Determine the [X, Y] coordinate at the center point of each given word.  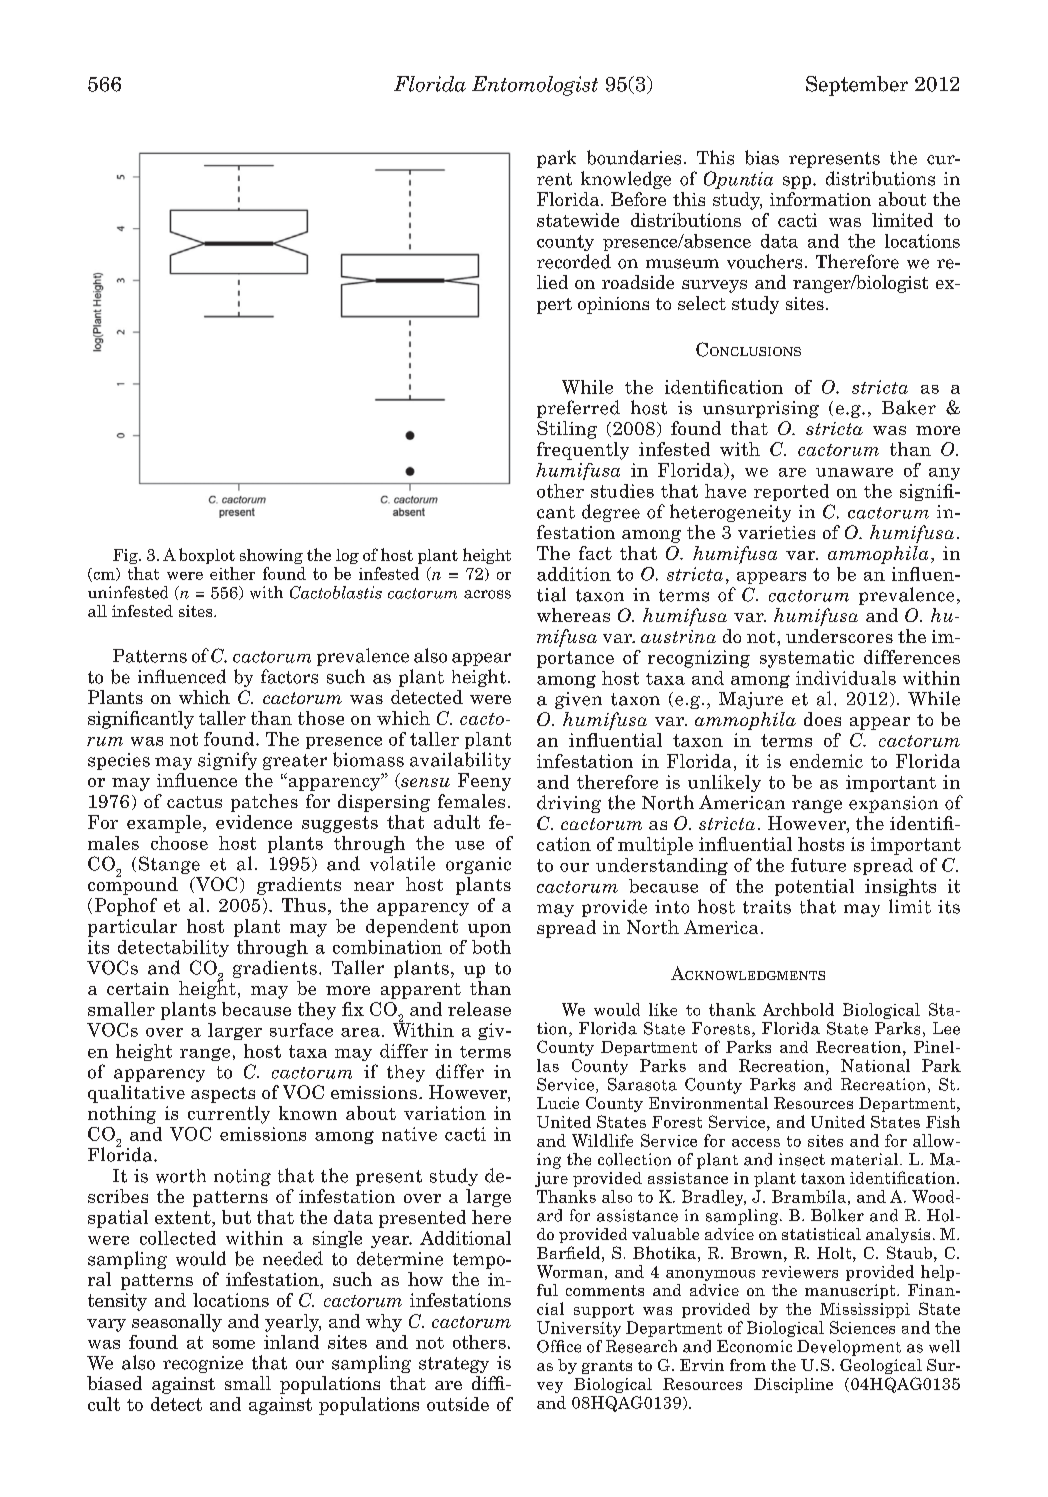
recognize [203, 1364]
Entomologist [535, 86]
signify [227, 761]
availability [460, 761]
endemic [826, 761]
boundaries [634, 157]
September [857, 86]
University [579, 1329]
